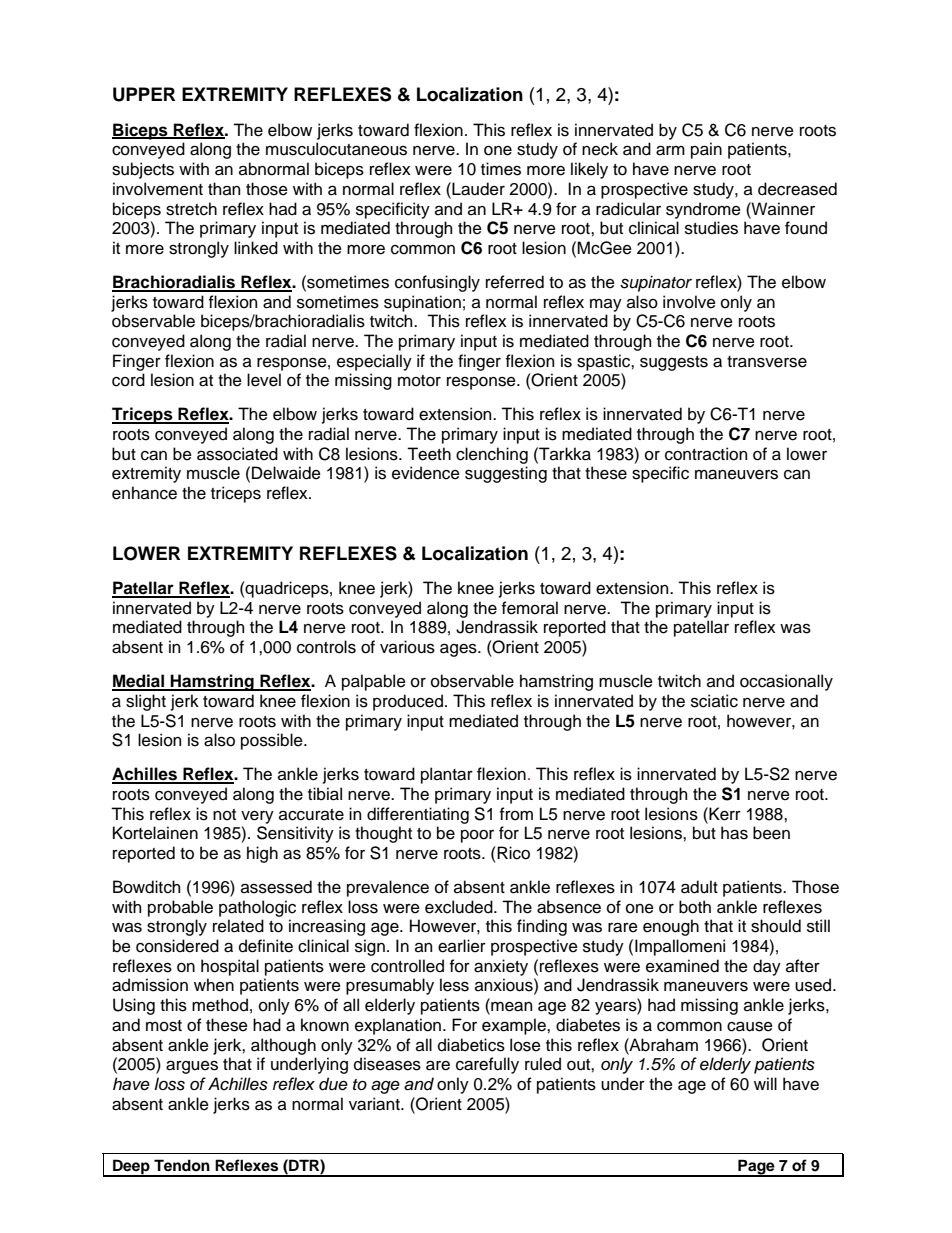 The width and height of the screenshot is (952, 1233). What do you see at coordinates (756, 1167) in the screenshot?
I see `Page` at bounding box center [756, 1167].
